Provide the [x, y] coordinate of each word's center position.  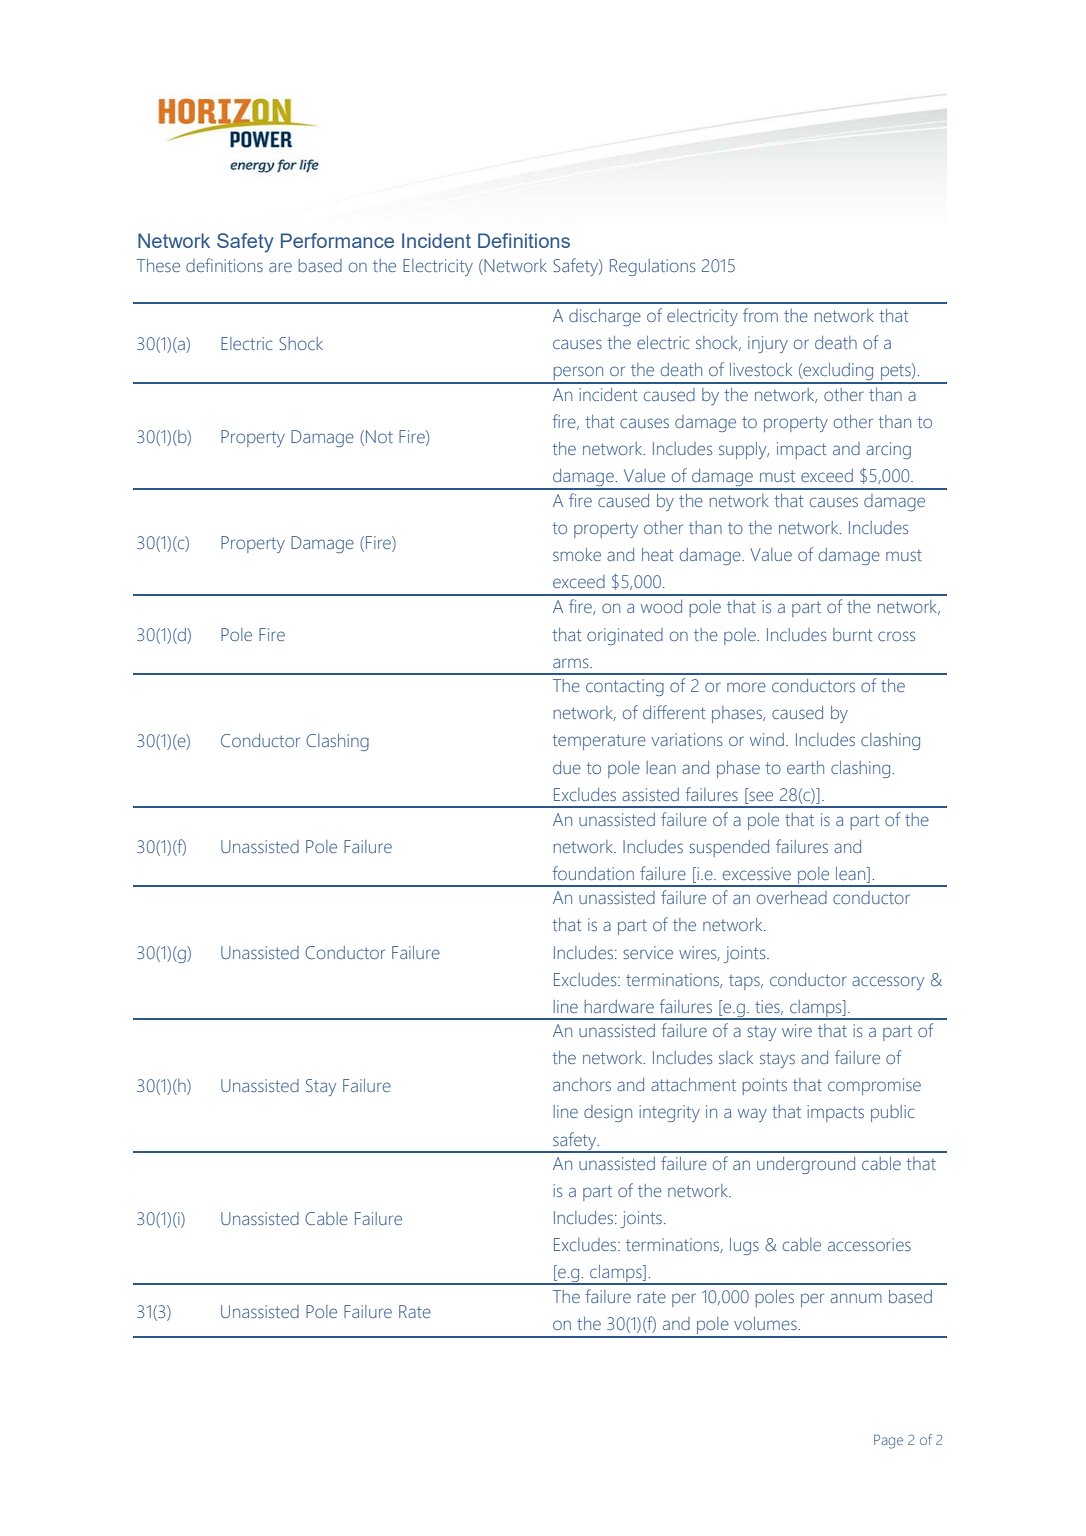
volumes [766, 1323]
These [158, 265]
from [760, 315]
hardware [619, 1006]
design [608, 1113]
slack [736, 1057]
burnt [852, 634]
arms [572, 663]
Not [379, 436]
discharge [605, 317]
